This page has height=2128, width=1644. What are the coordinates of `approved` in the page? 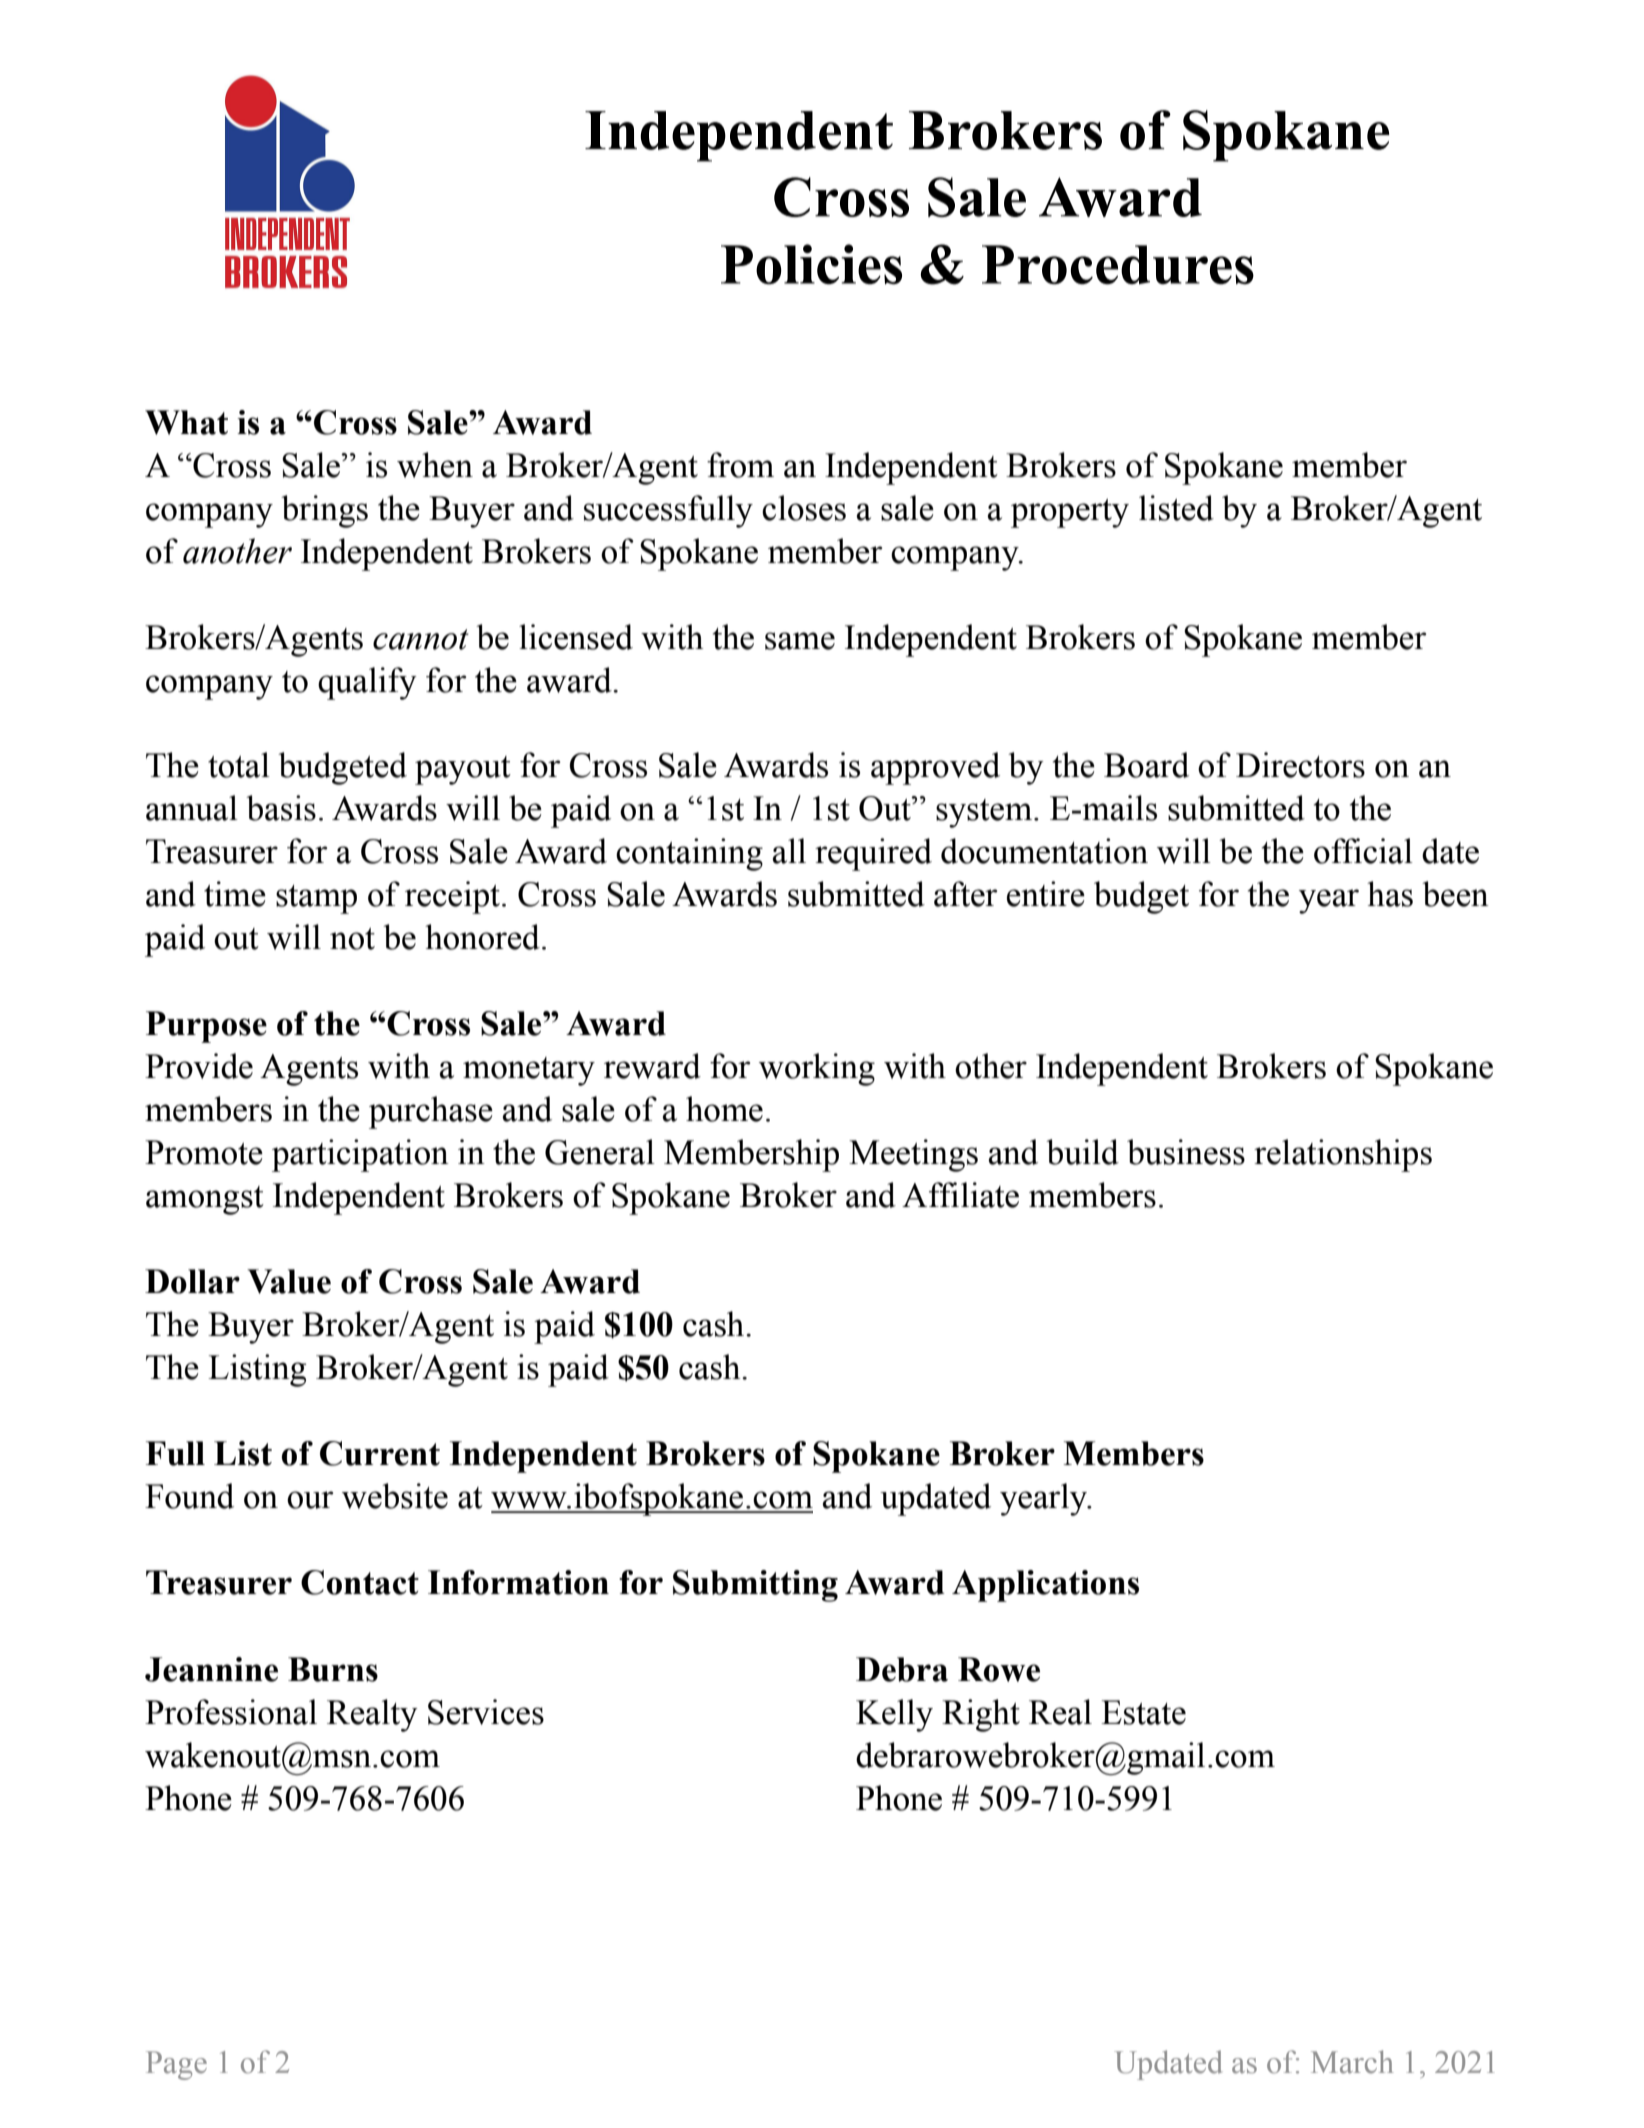 It's located at (935, 768).
